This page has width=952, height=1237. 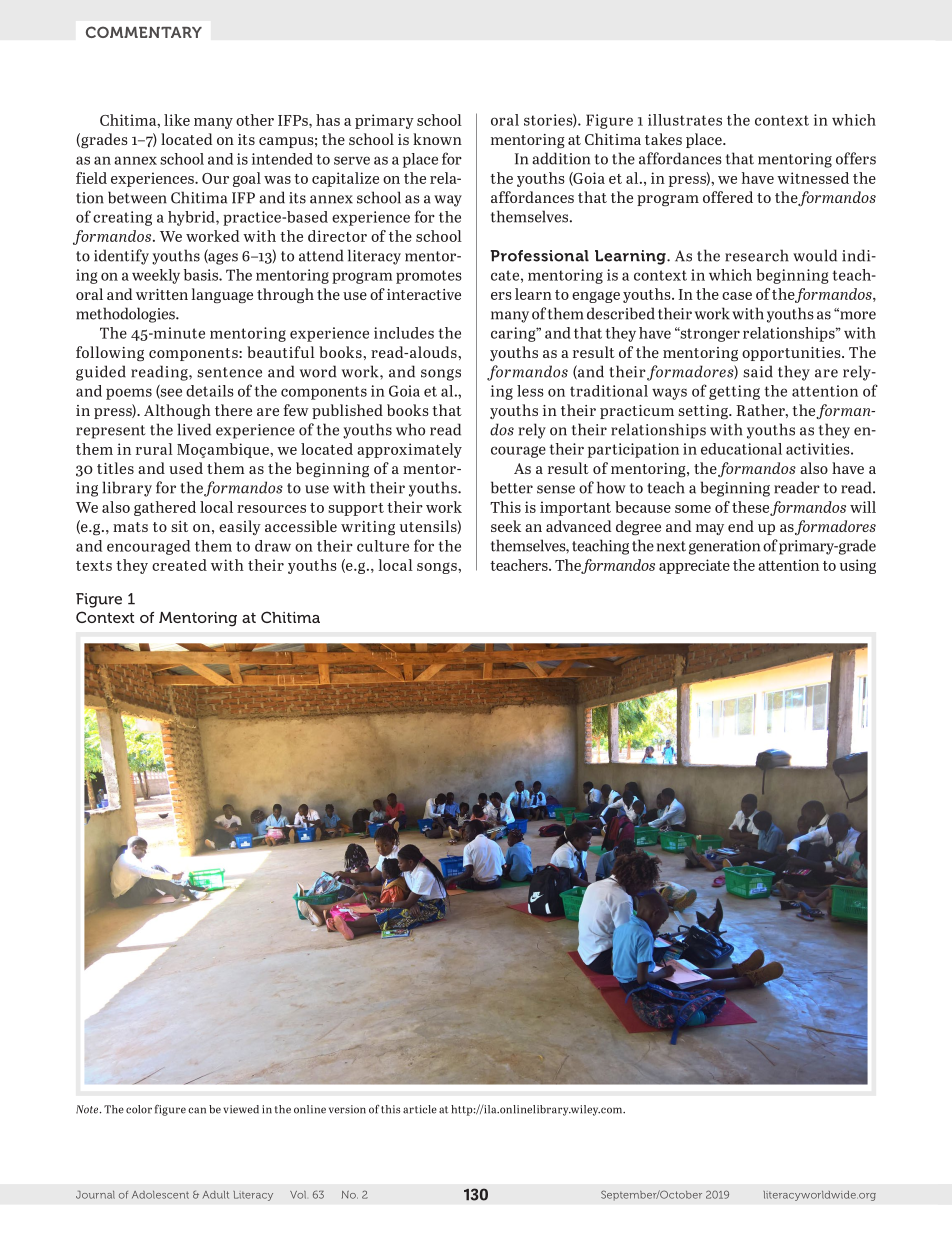 What do you see at coordinates (177, 120) in the page?
I see `like` at bounding box center [177, 120].
